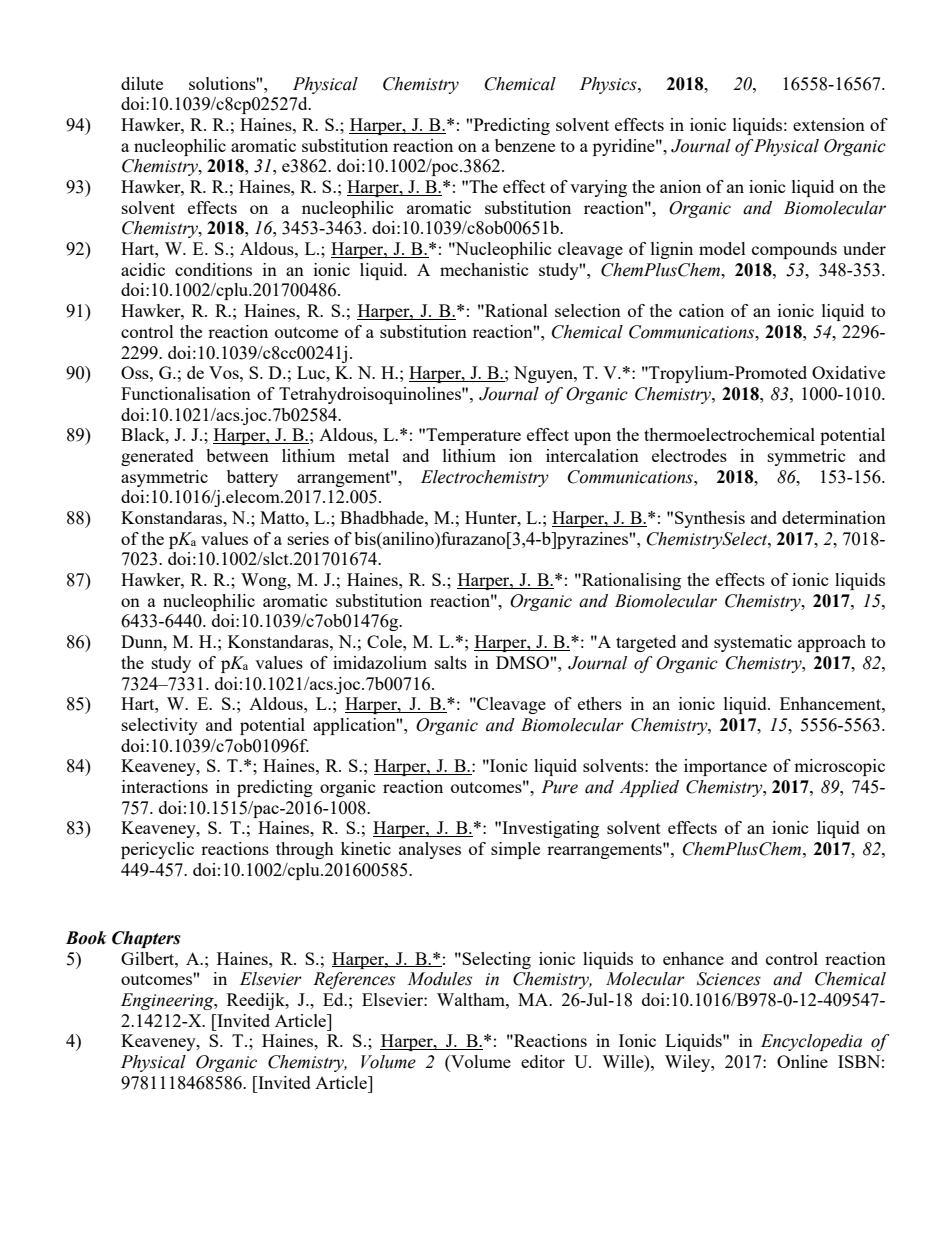  I want to click on Encyclopedia, so click(811, 1042).
